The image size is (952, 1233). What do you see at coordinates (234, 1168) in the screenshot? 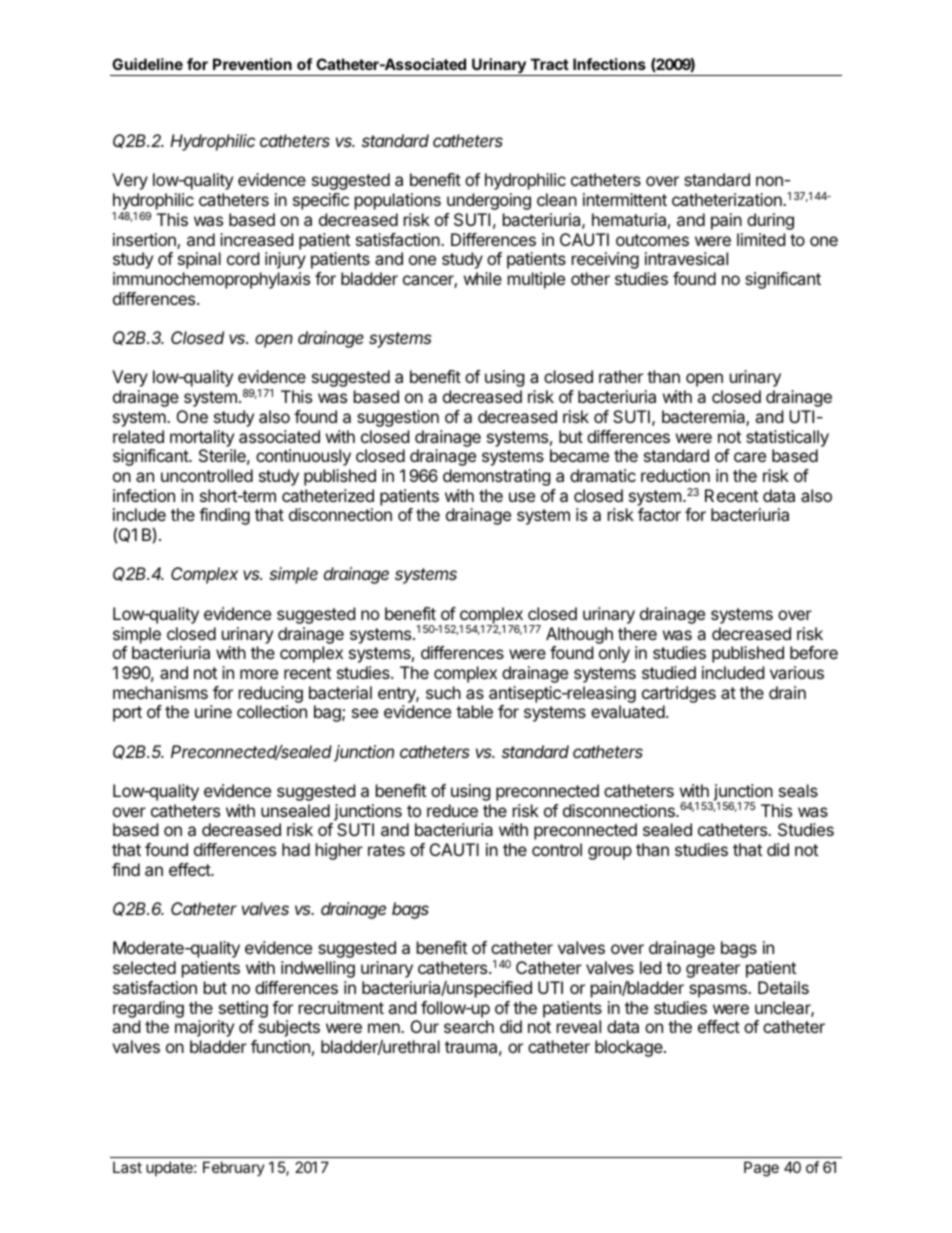
I see `February` at bounding box center [234, 1168].
